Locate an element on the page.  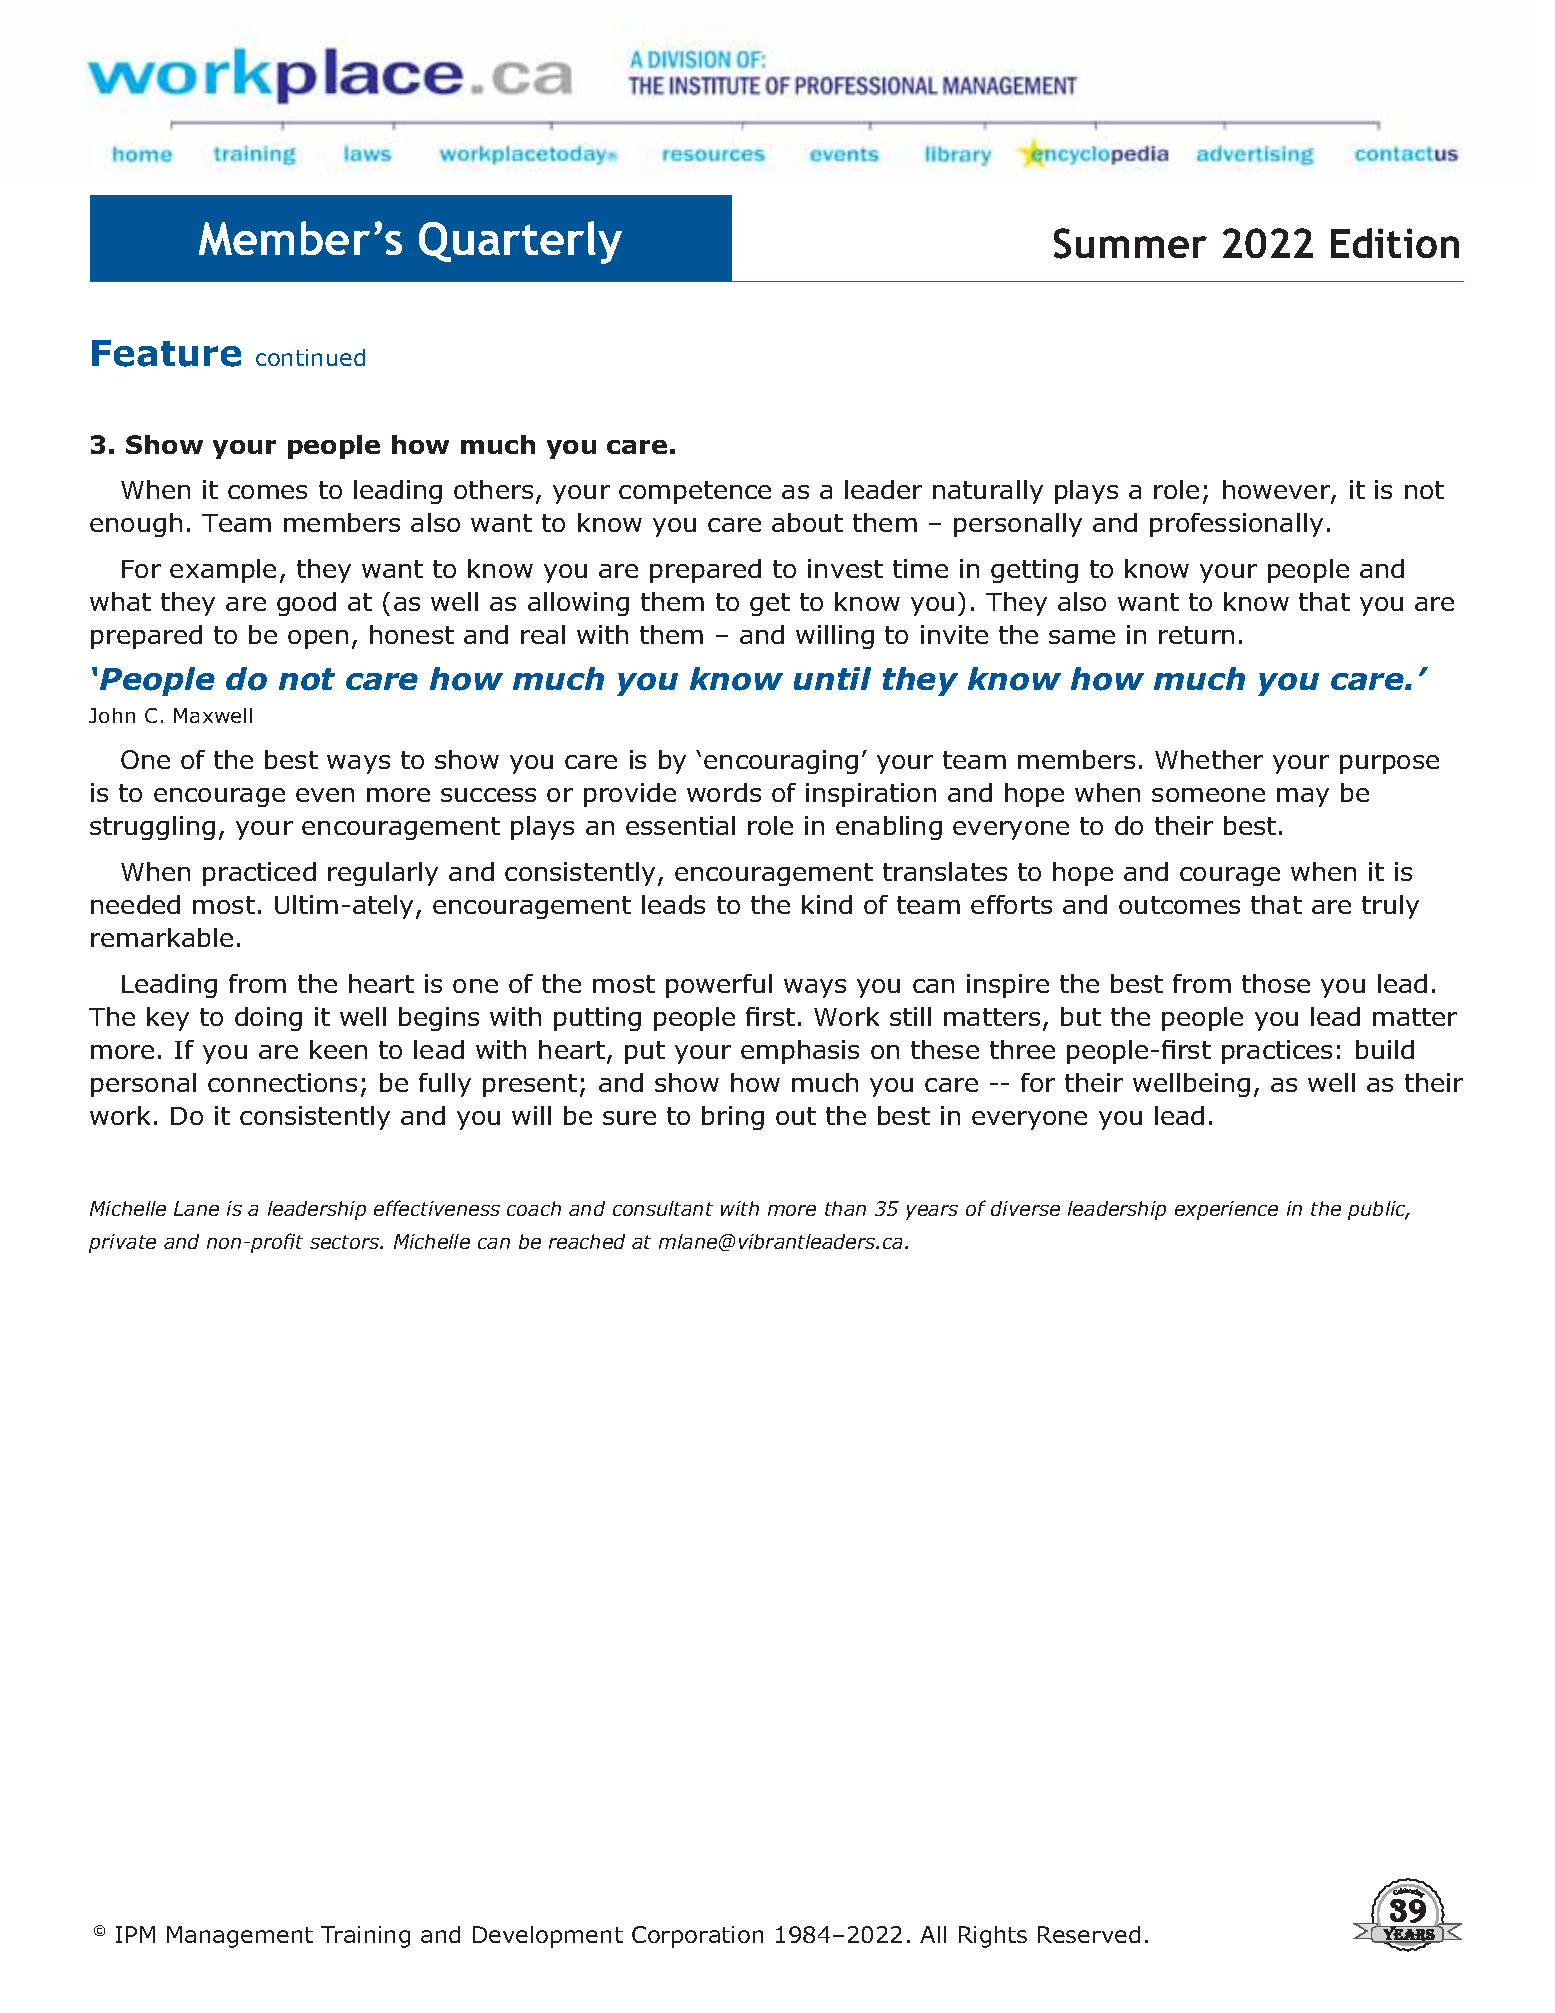
Quarterly is located at coordinates (520, 242).
